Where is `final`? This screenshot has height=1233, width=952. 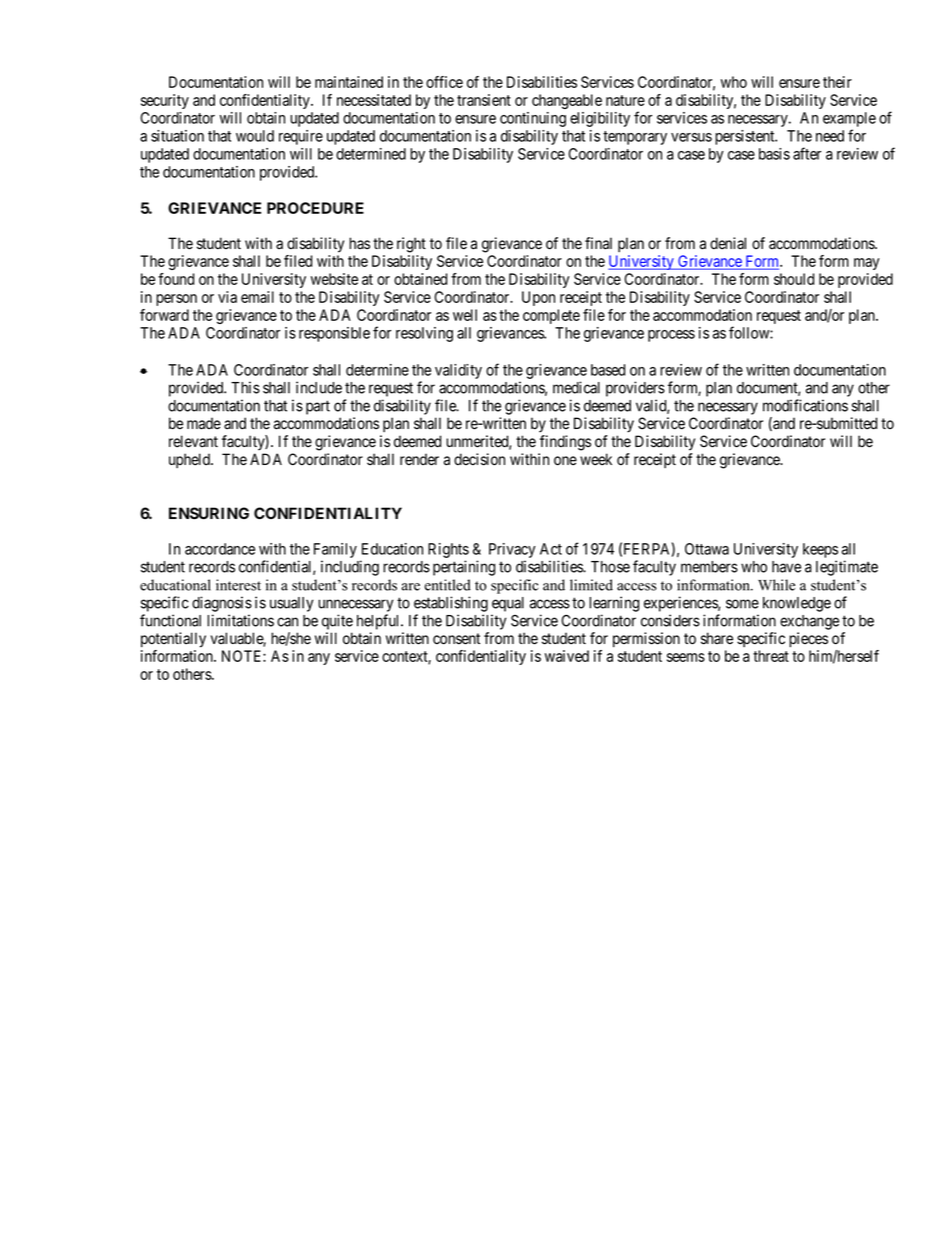
final is located at coordinates (598, 243).
